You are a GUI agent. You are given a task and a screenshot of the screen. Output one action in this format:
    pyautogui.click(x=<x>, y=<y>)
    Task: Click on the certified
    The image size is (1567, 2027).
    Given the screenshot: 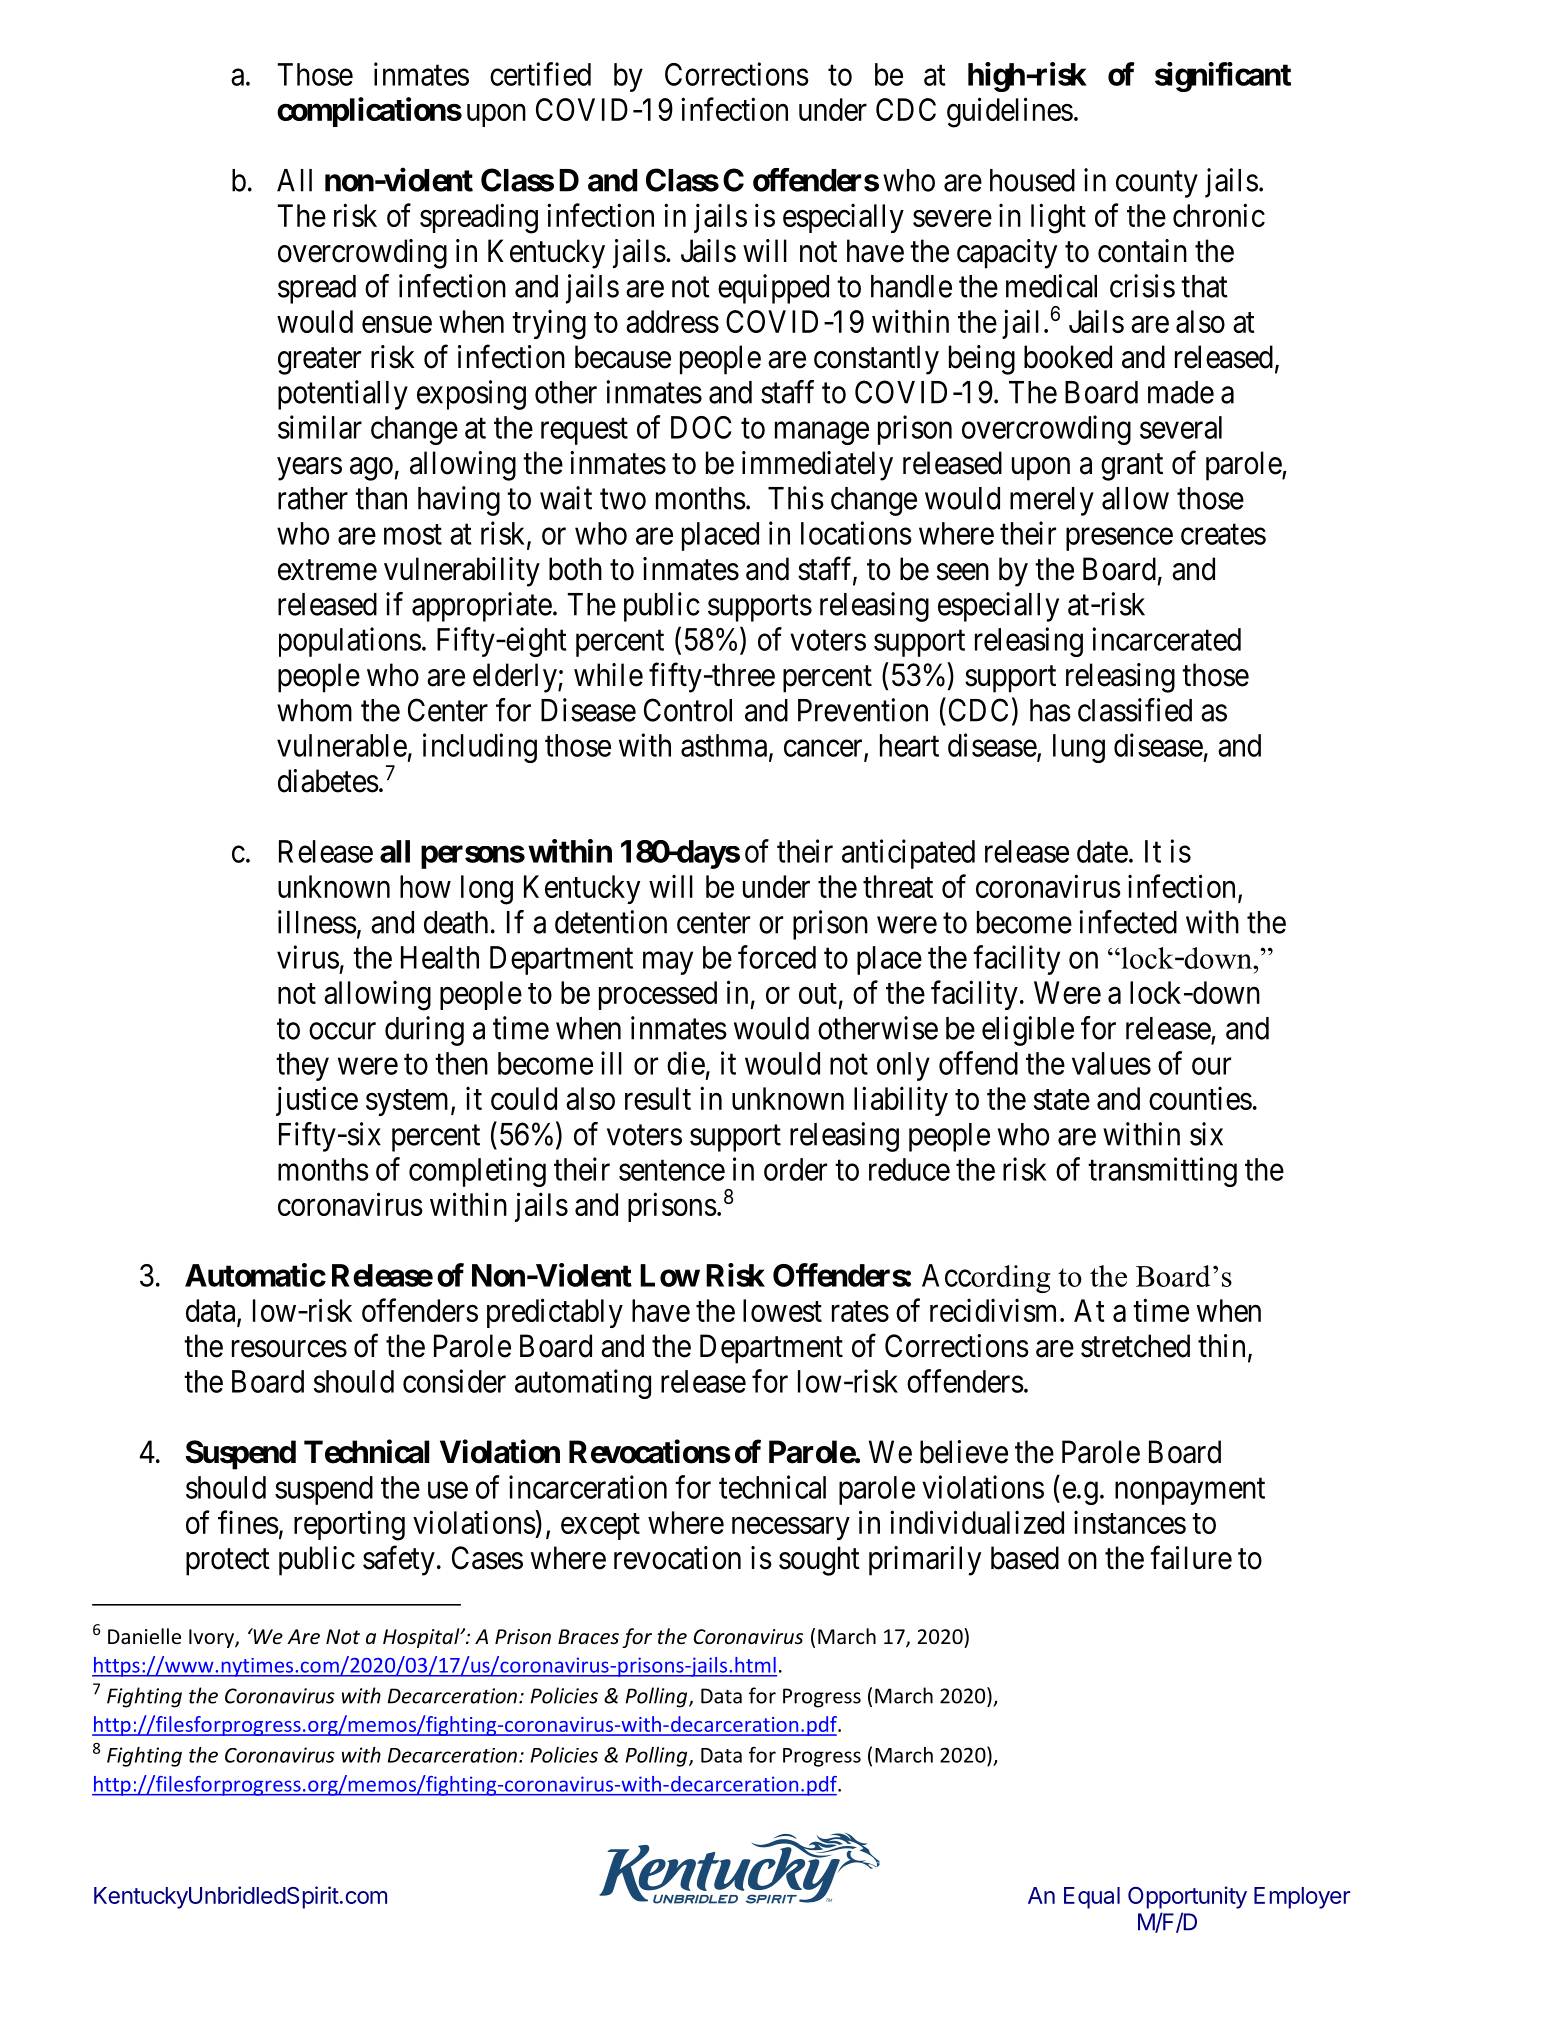 What is the action you would take?
    pyautogui.click(x=540, y=74)
